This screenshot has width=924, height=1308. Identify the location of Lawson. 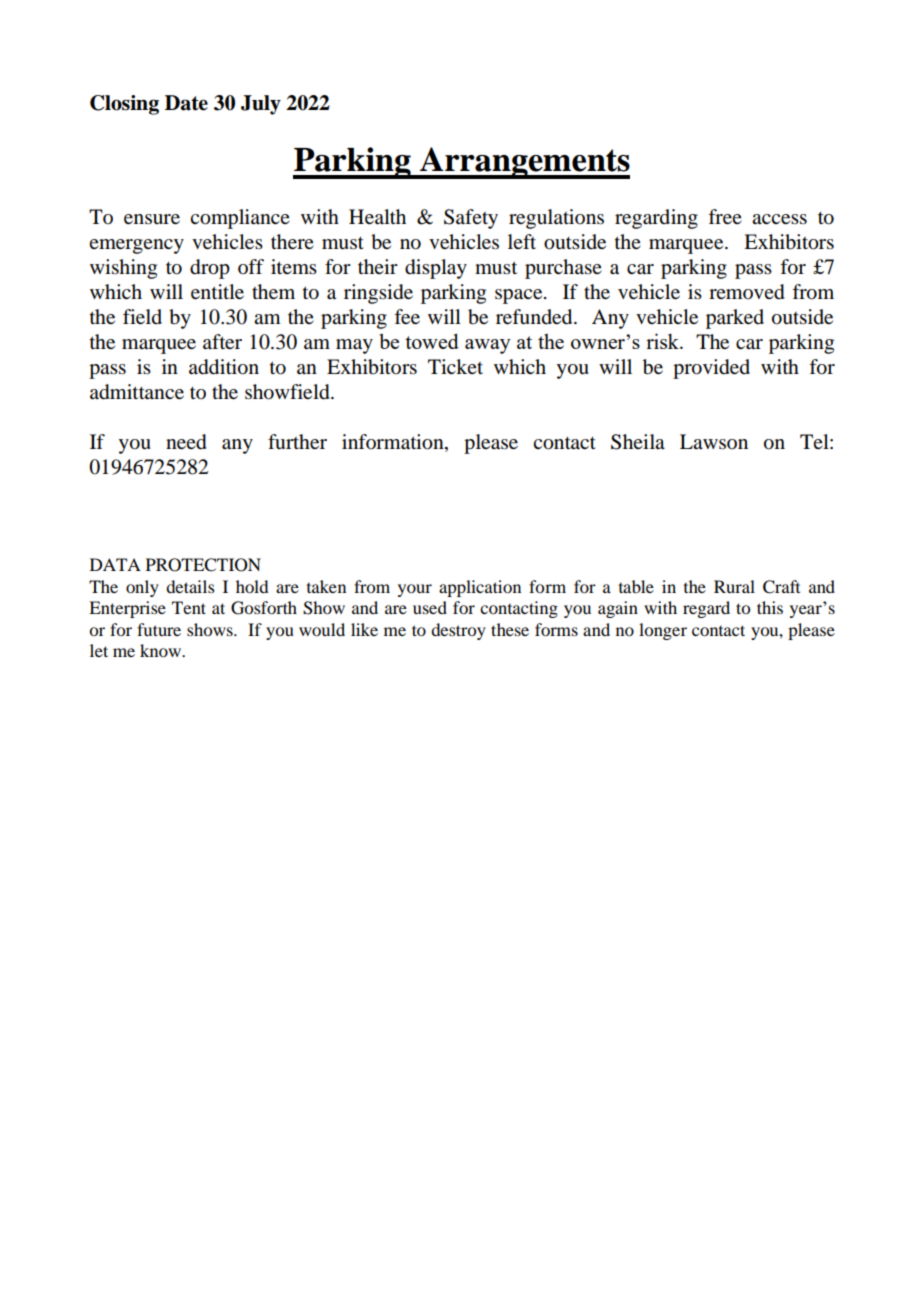
(714, 442).
